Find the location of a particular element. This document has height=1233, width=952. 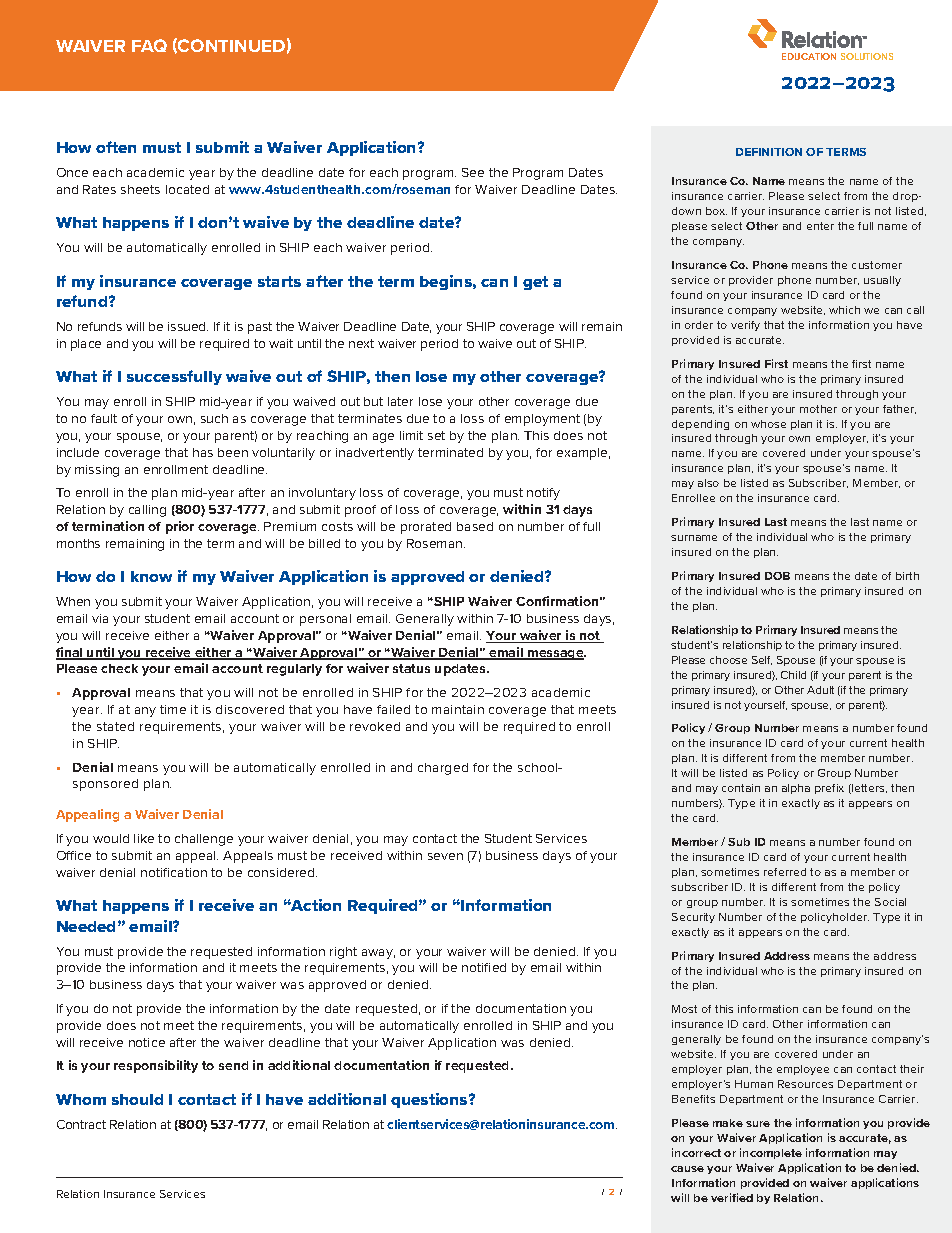

alpha is located at coordinates (796, 789).
